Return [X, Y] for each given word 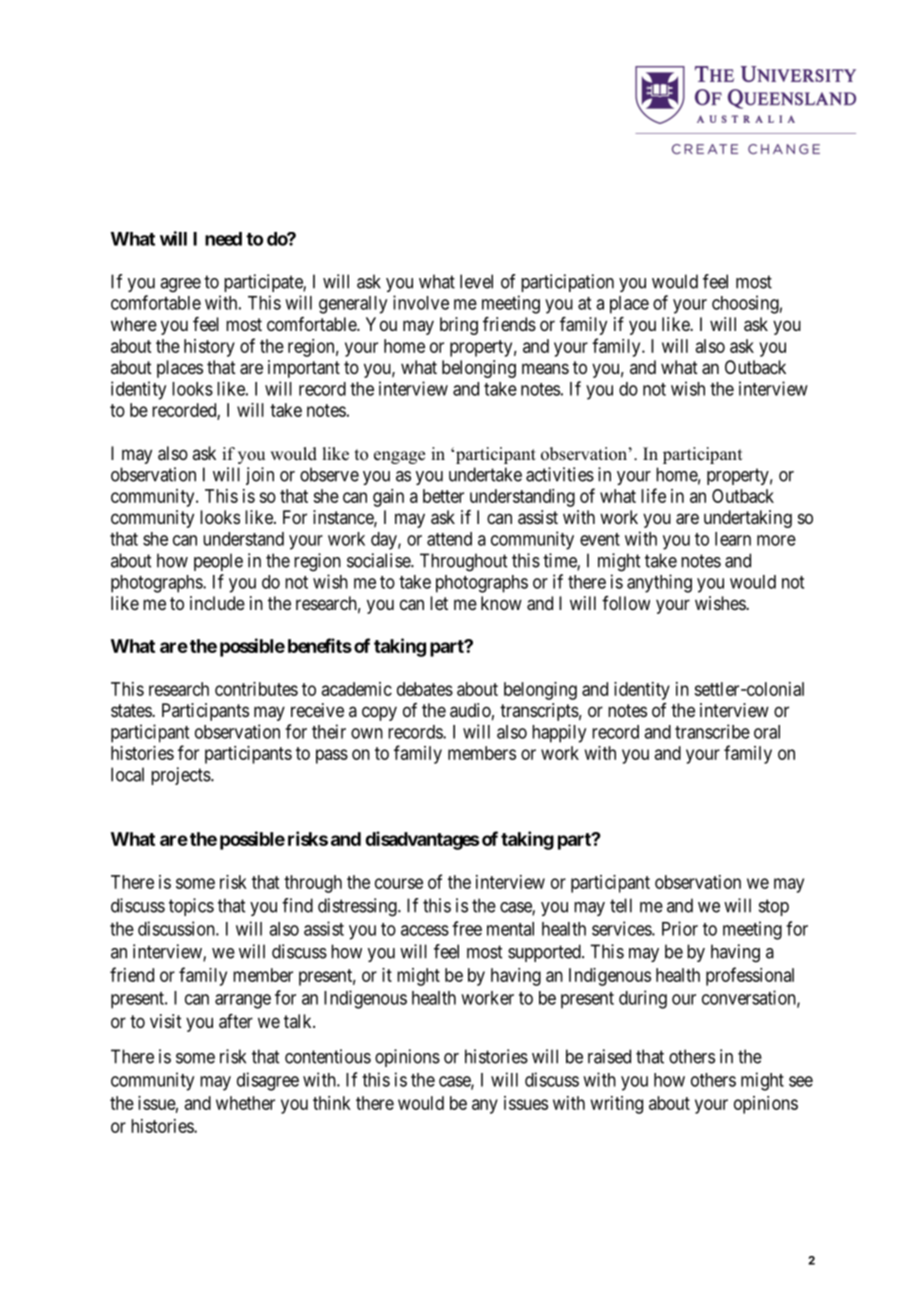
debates [425, 689]
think [332, 1103]
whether [245, 1103]
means [545, 369]
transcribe [712, 731]
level [476, 281]
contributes [256, 689]
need [223, 239]
